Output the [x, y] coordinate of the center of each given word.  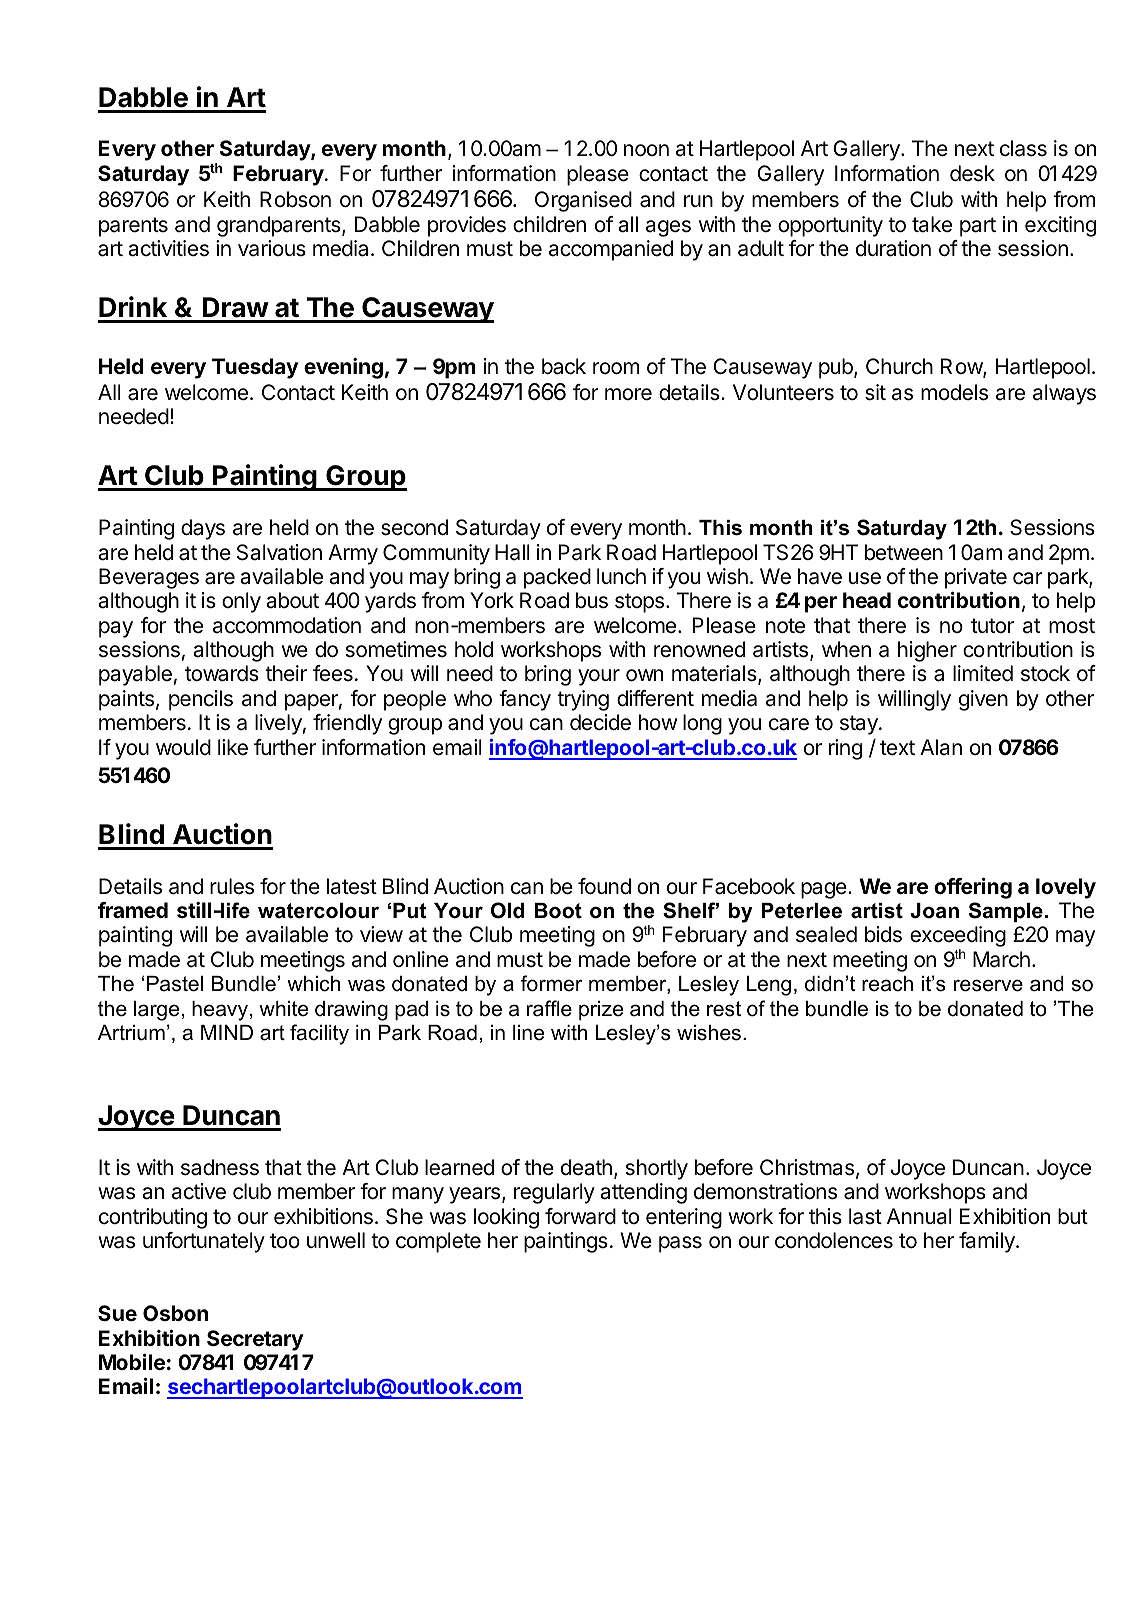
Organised [583, 201]
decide [600, 722]
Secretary [255, 1340]
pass [680, 1244]
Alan [941, 747]
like [233, 747]
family [988, 1242]
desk [972, 173]
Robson [295, 199]
